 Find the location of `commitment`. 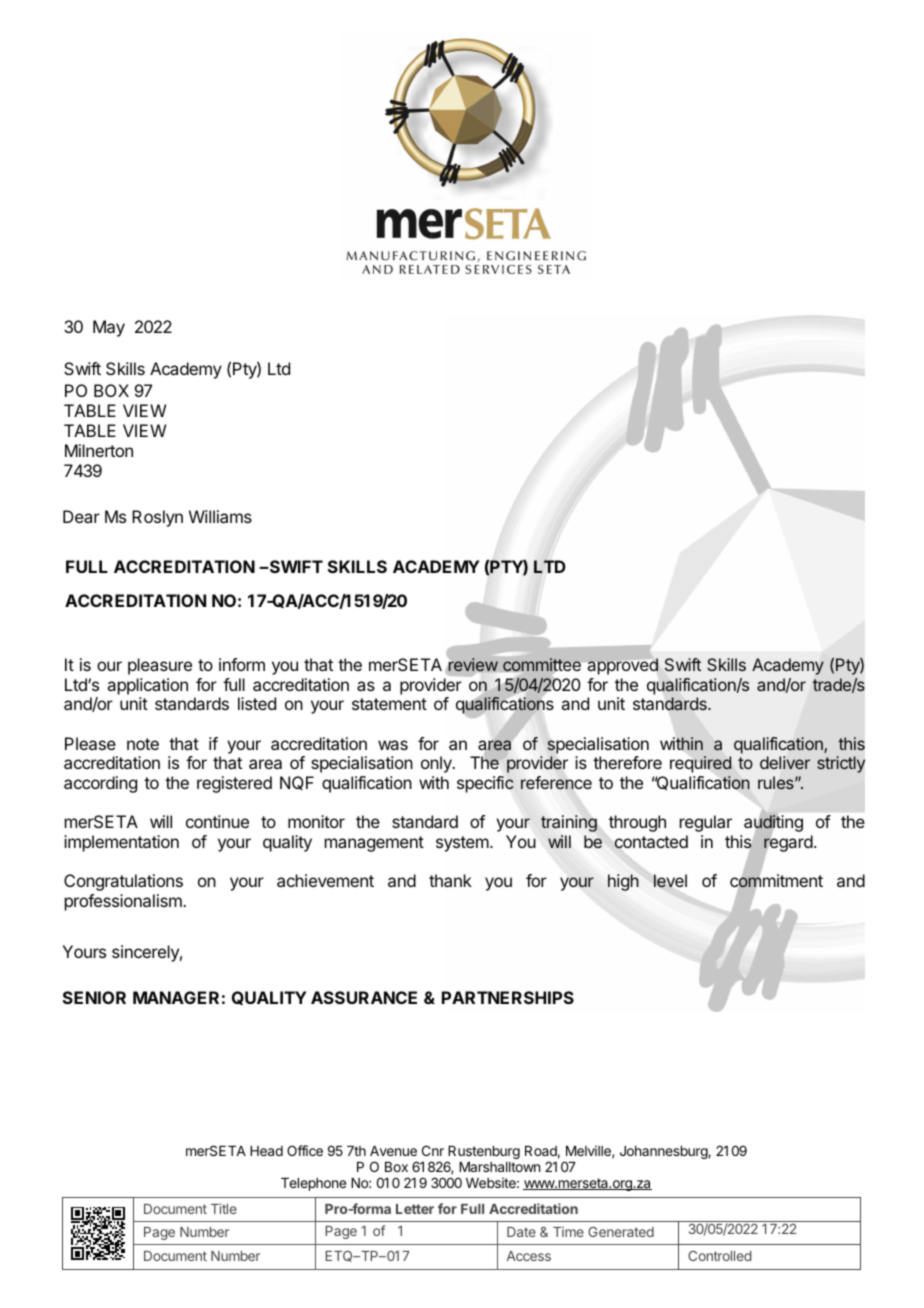

commitment is located at coordinates (776, 881).
